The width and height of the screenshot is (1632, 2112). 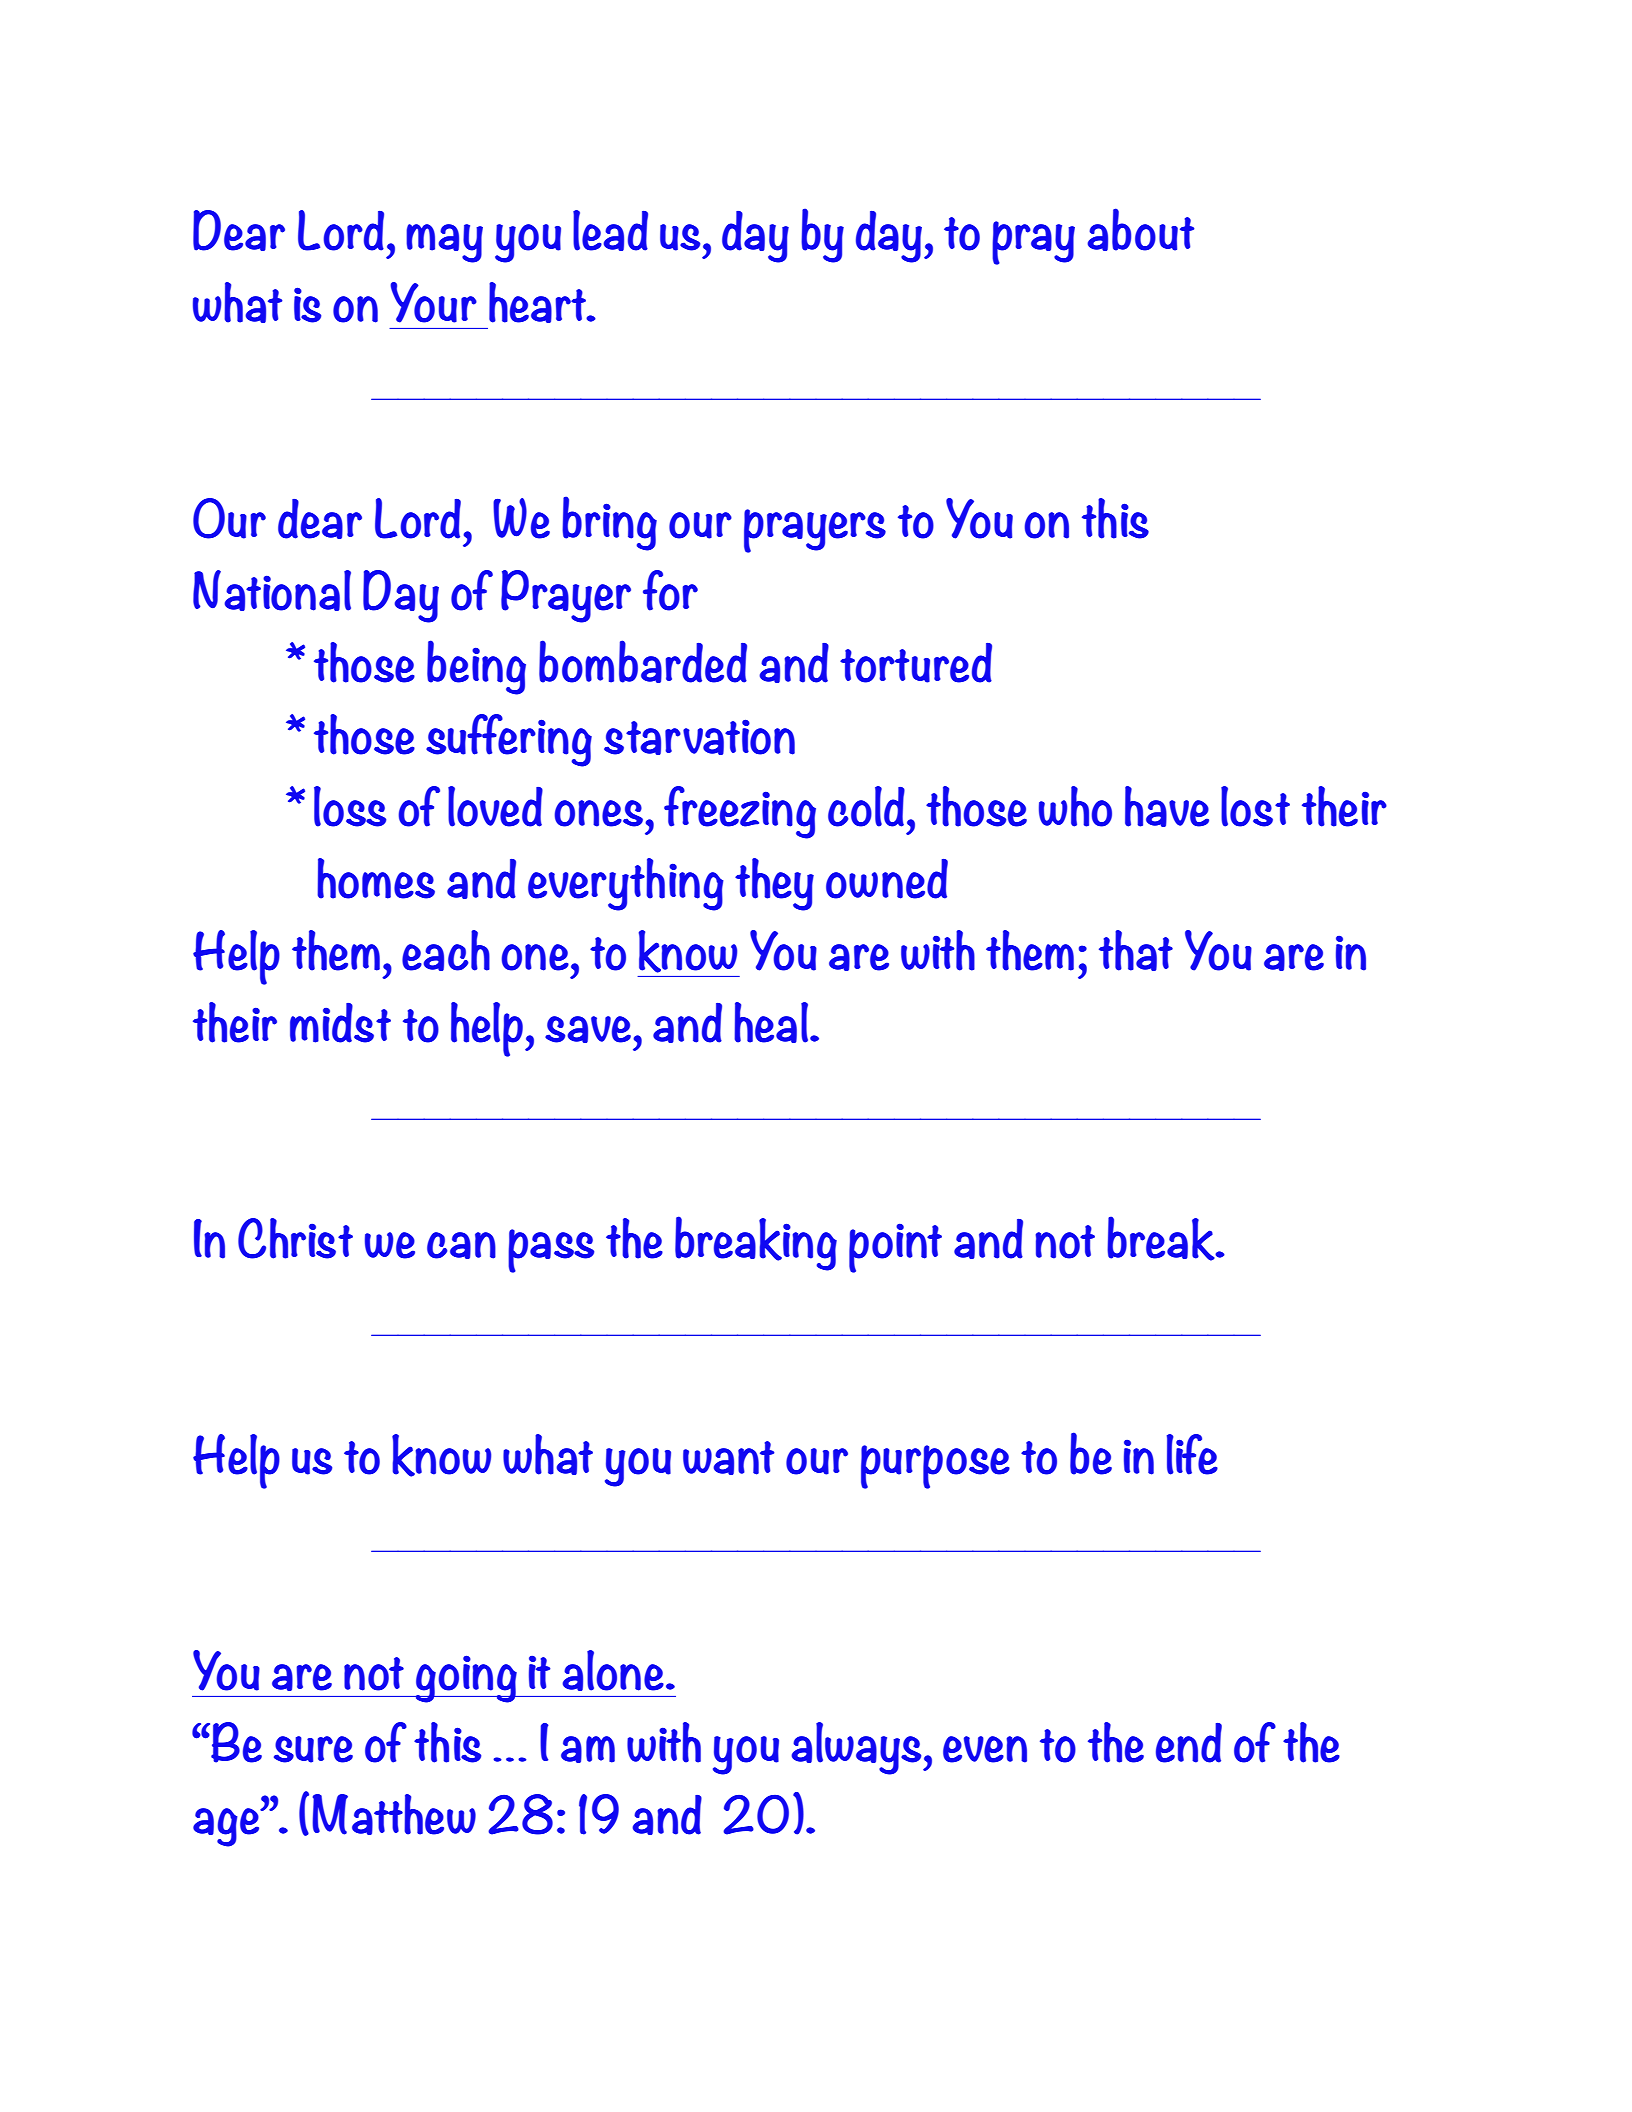 What do you see at coordinates (771, 1022) in the screenshot?
I see `heal` at bounding box center [771, 1022].
